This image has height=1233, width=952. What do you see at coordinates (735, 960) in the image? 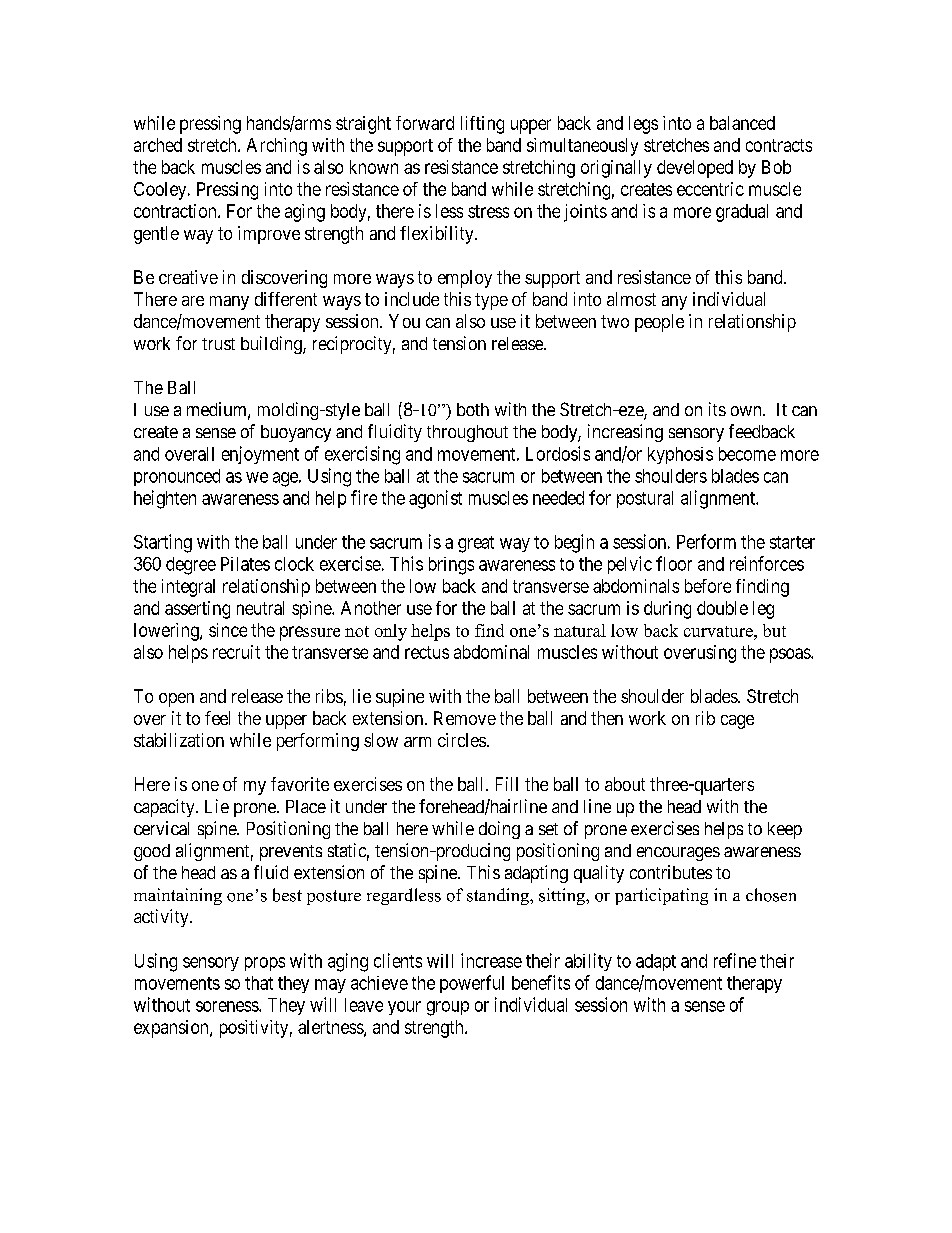
I see `refine` at bounding box center [735, 960].
